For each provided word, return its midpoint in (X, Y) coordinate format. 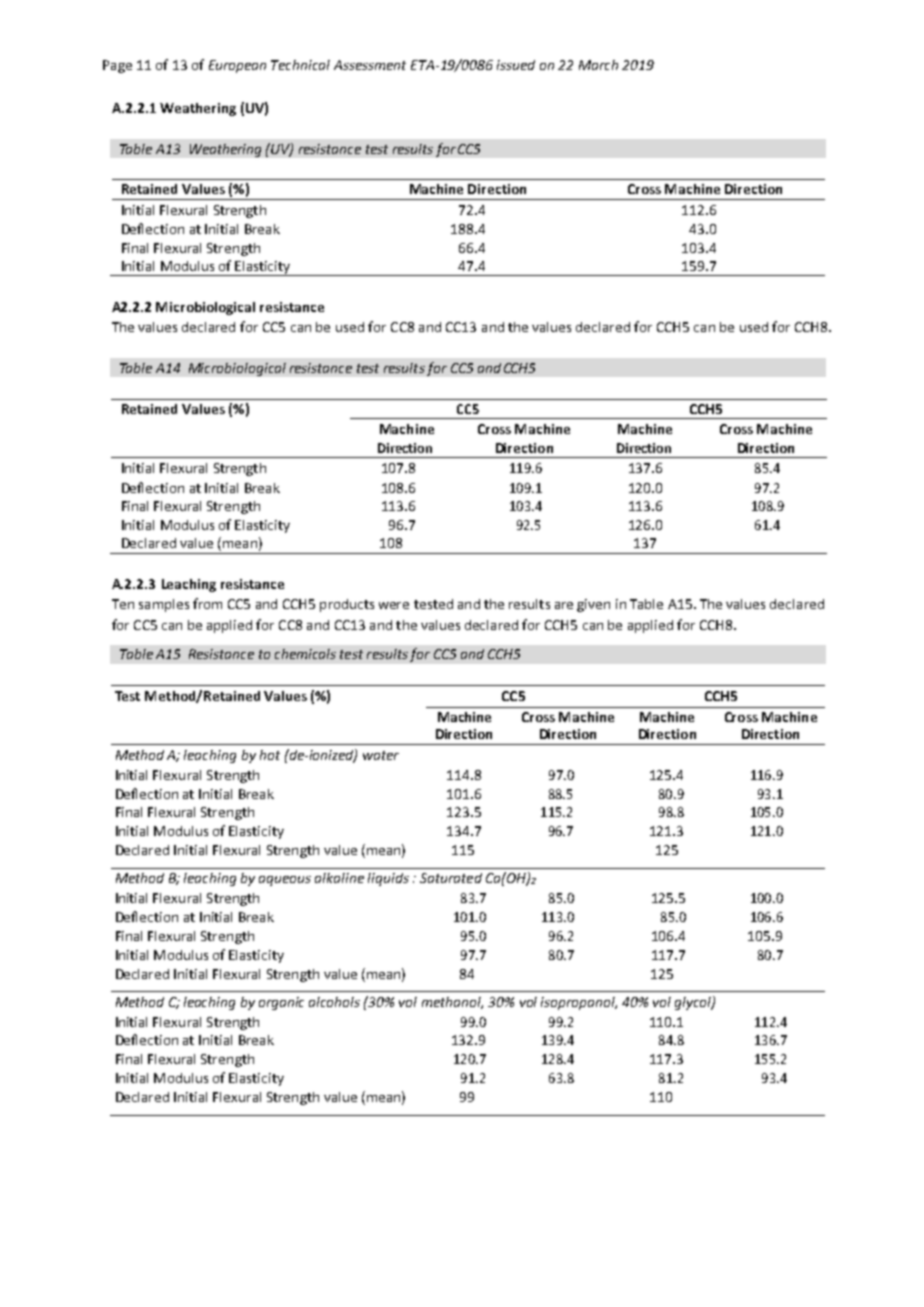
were (394, 605)
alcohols (334, 1002)
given (593, 605)
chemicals (305, 654)
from (207, 603)
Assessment (370, 65)
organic (281, 1003)
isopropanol (579, 1003)
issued (516, 65)
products (347, 605)
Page (117, 66)
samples (164, 605)
